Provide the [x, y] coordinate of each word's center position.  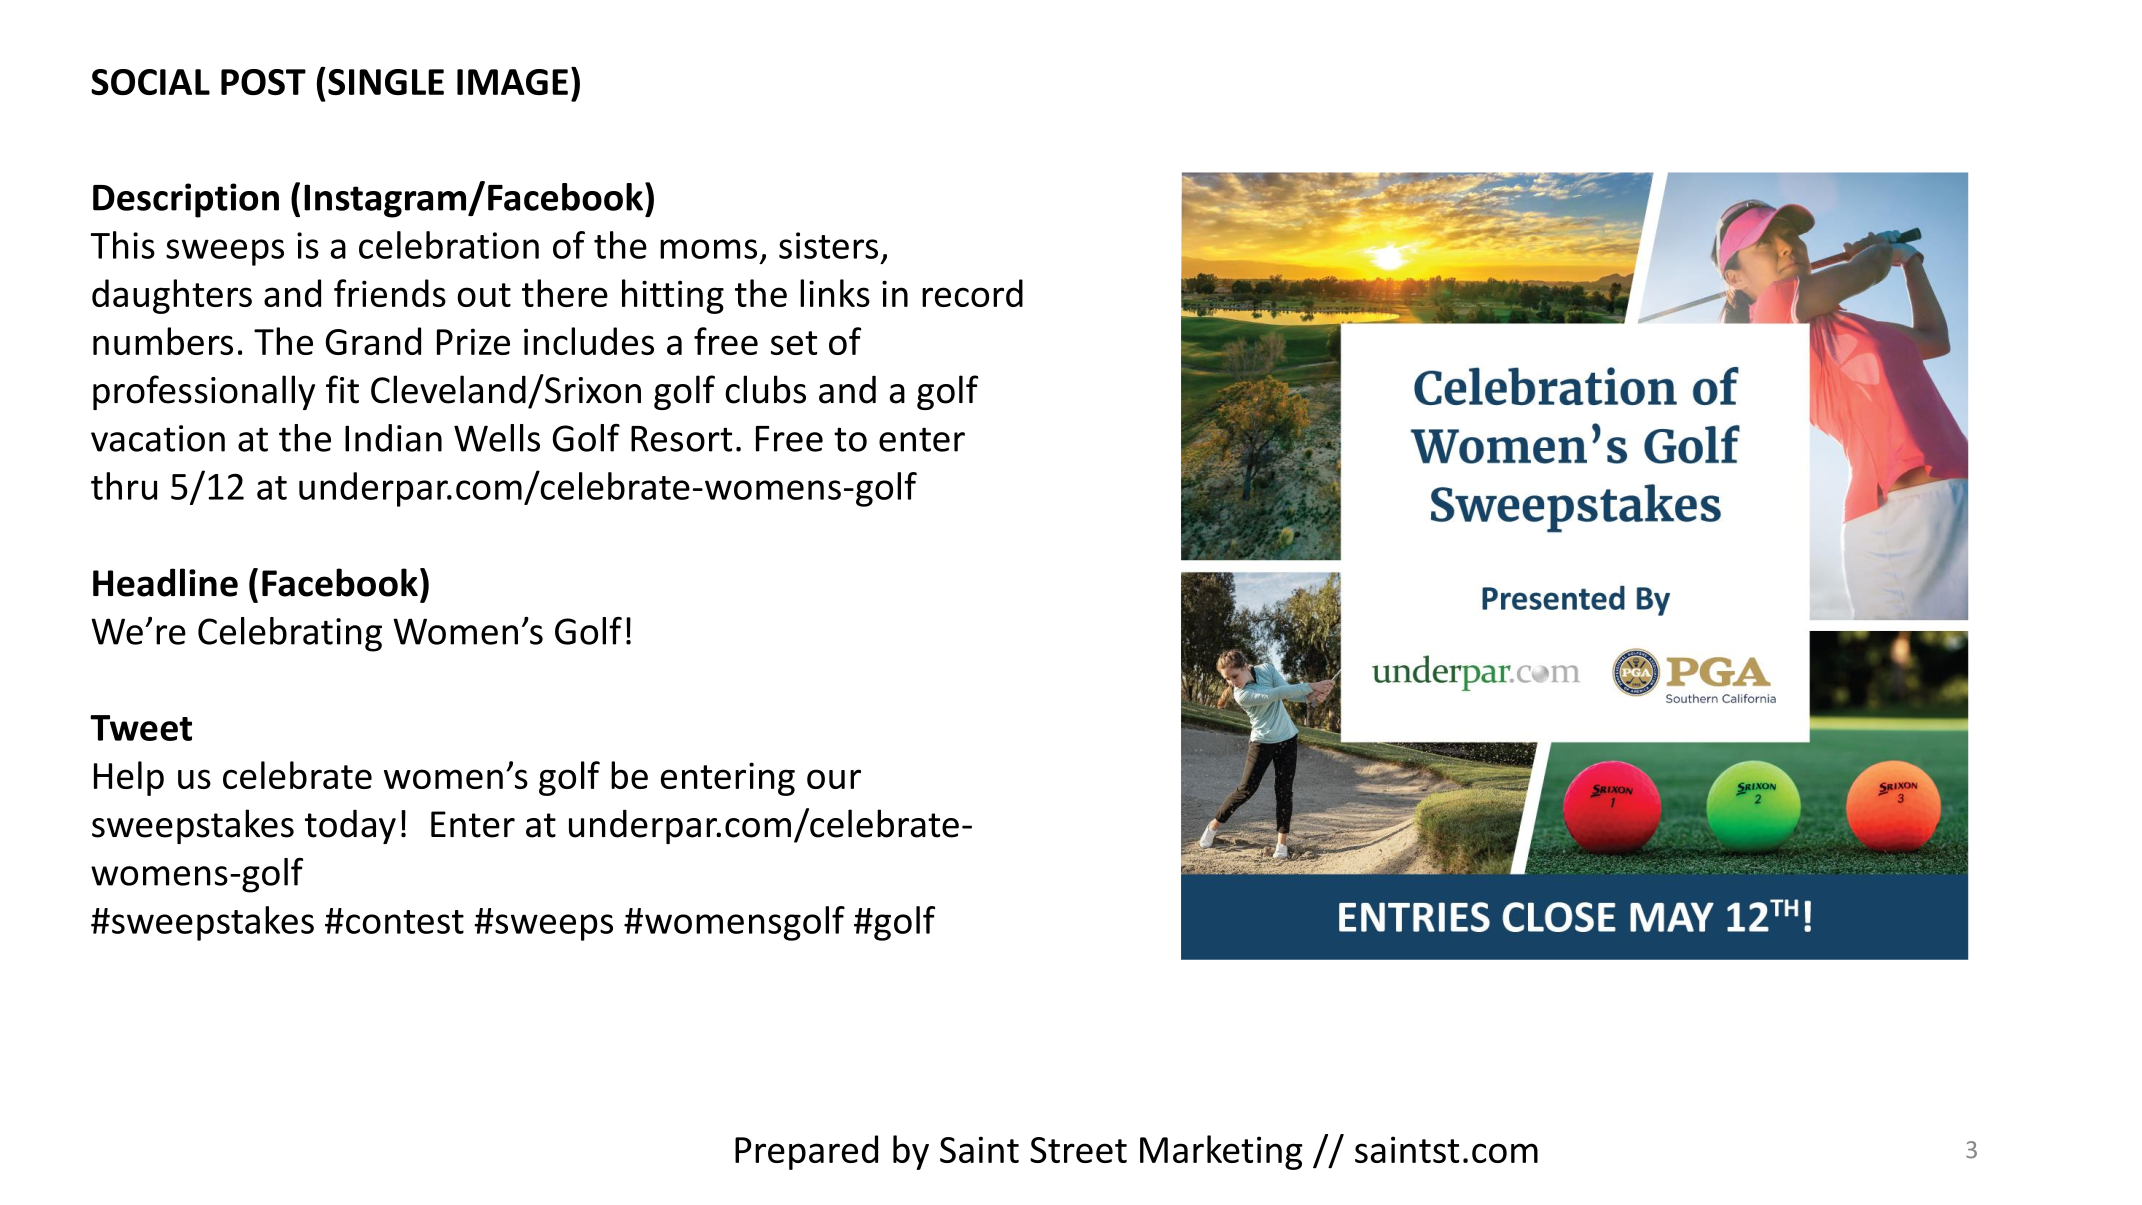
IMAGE [512, 82]
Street [1078, 1150]
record [972, 293]
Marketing [1221, 1152]
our [834, 779]
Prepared [806, 1152]
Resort [681, 439]
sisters [828, 245]
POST [263, 82]
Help [129, 778]
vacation [158, 438]
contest [405, 922]
